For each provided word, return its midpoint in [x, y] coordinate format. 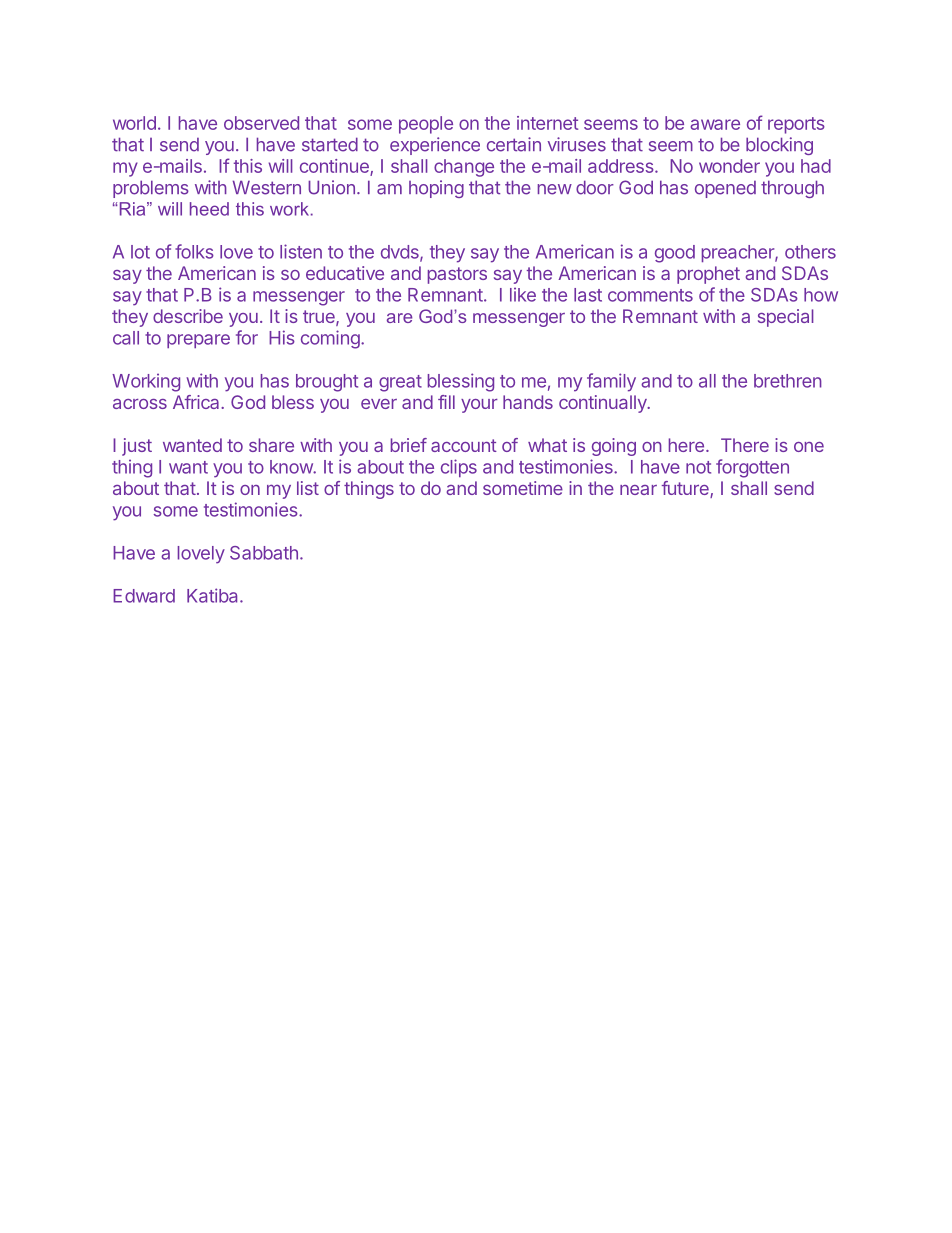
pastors [457, 275]
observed [261, 123]
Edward [144, 596]
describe [188, 316]
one [809, 447]
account [464, 445]
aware [715, 124]
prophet [708, 275]
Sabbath [264, 553]
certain [514, 144]
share [271, 445]
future [686, 489]
